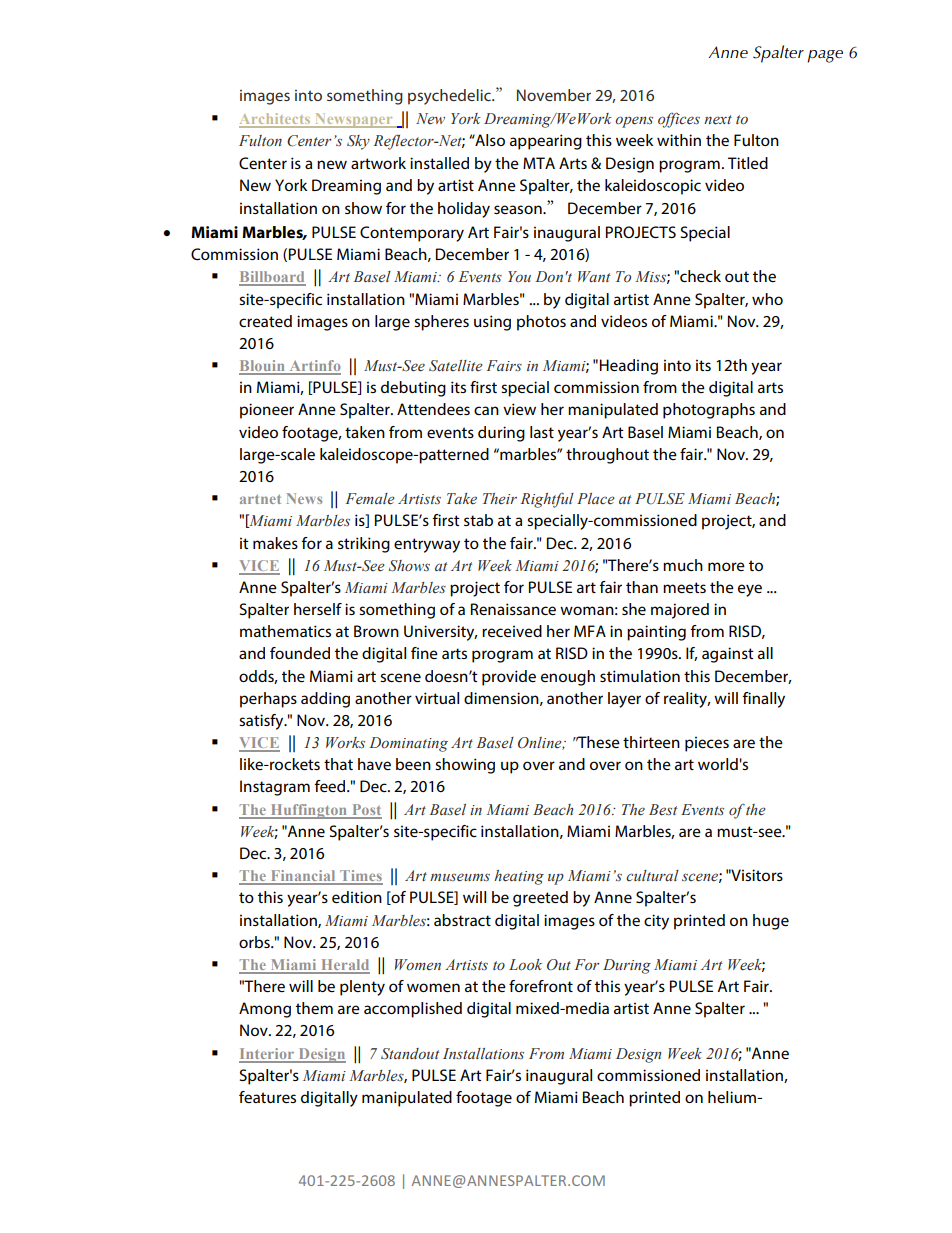 This page has width=952, height=1233. Describe the element at coordinates (541, 986) in the page. I see `forefront` at that location.
